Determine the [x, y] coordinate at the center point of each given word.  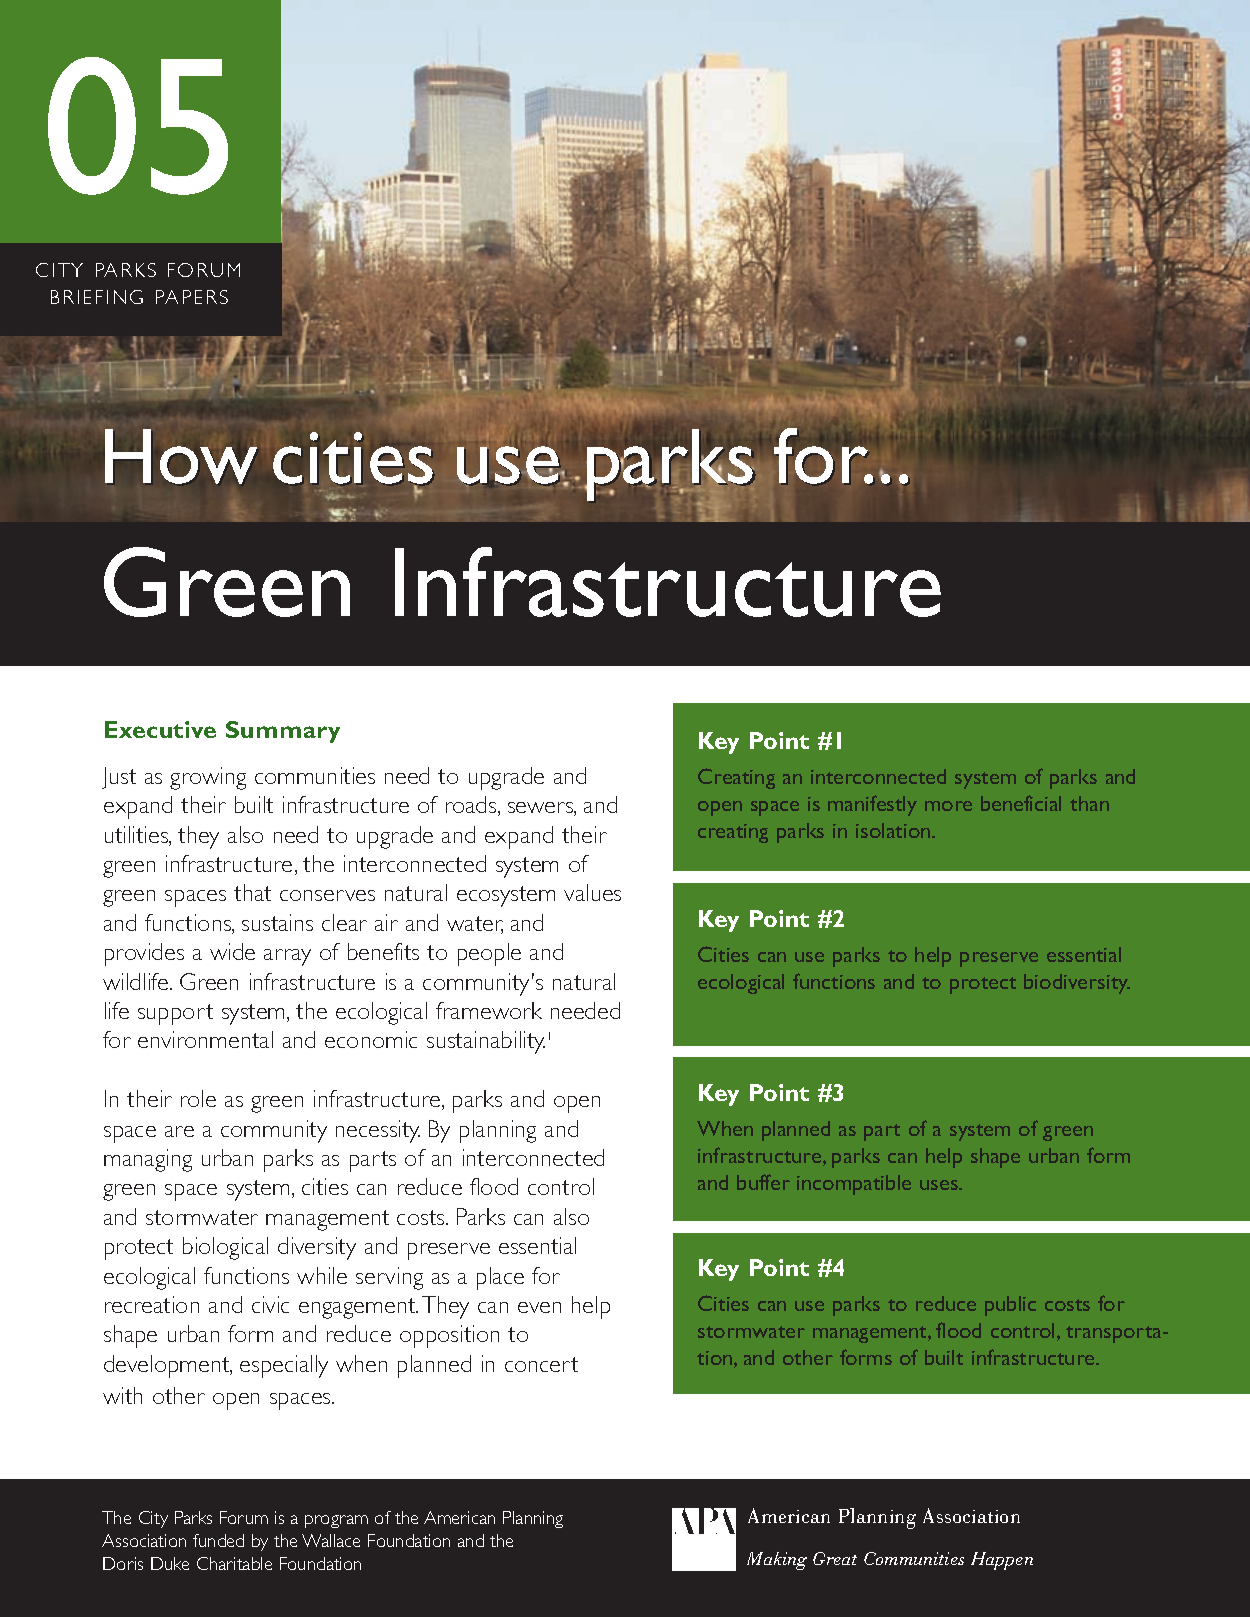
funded [218, 1540]
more [948, 806]
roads [472, 806]
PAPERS [192, 297]
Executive [160, 729]
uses [940, 1185]
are [179, 1131]
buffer [763, 1182]
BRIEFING [97, 297]
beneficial [1021, 803]
